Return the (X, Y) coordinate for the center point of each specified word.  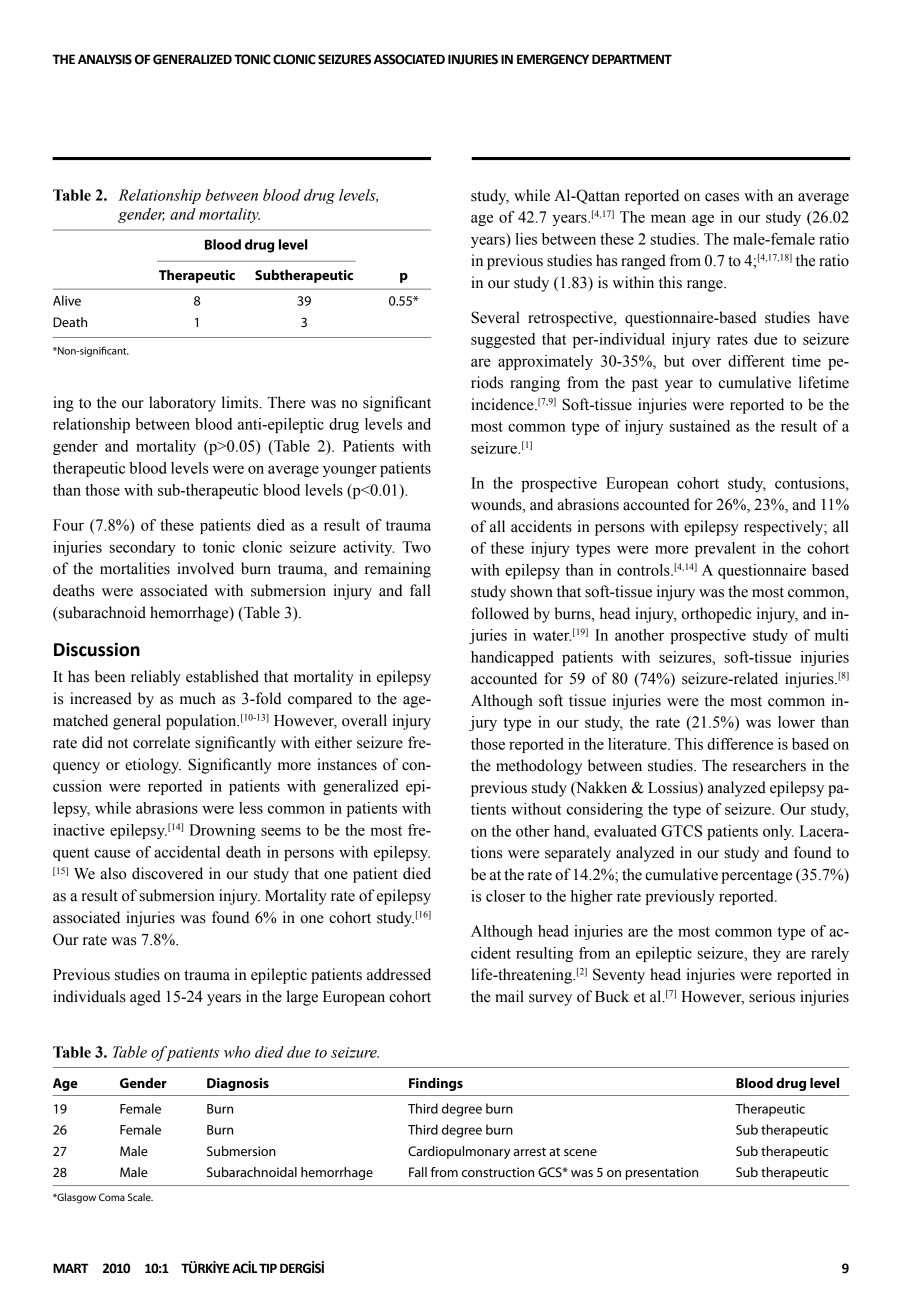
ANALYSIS (105, 59)
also (113, 873)
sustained (700, 426)
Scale (140, 1197)
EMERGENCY (553, 59)
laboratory (182, 404)
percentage (756, 877)
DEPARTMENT (632, 59)
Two (416, 547)
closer (505, 896)
